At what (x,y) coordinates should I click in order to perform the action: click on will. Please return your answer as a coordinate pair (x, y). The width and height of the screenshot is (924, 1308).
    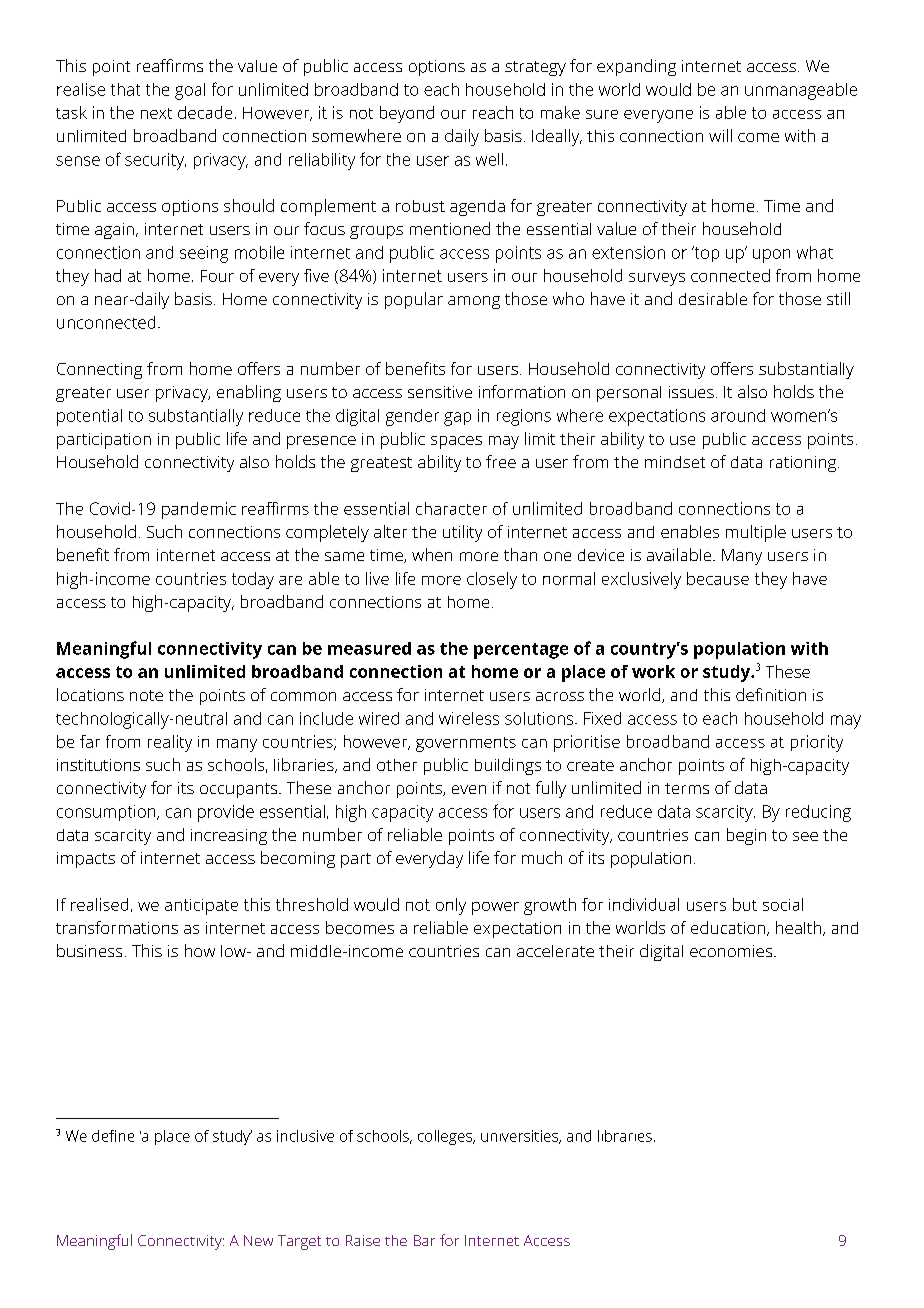
    Looking at the image, I should click on (720, 135).
